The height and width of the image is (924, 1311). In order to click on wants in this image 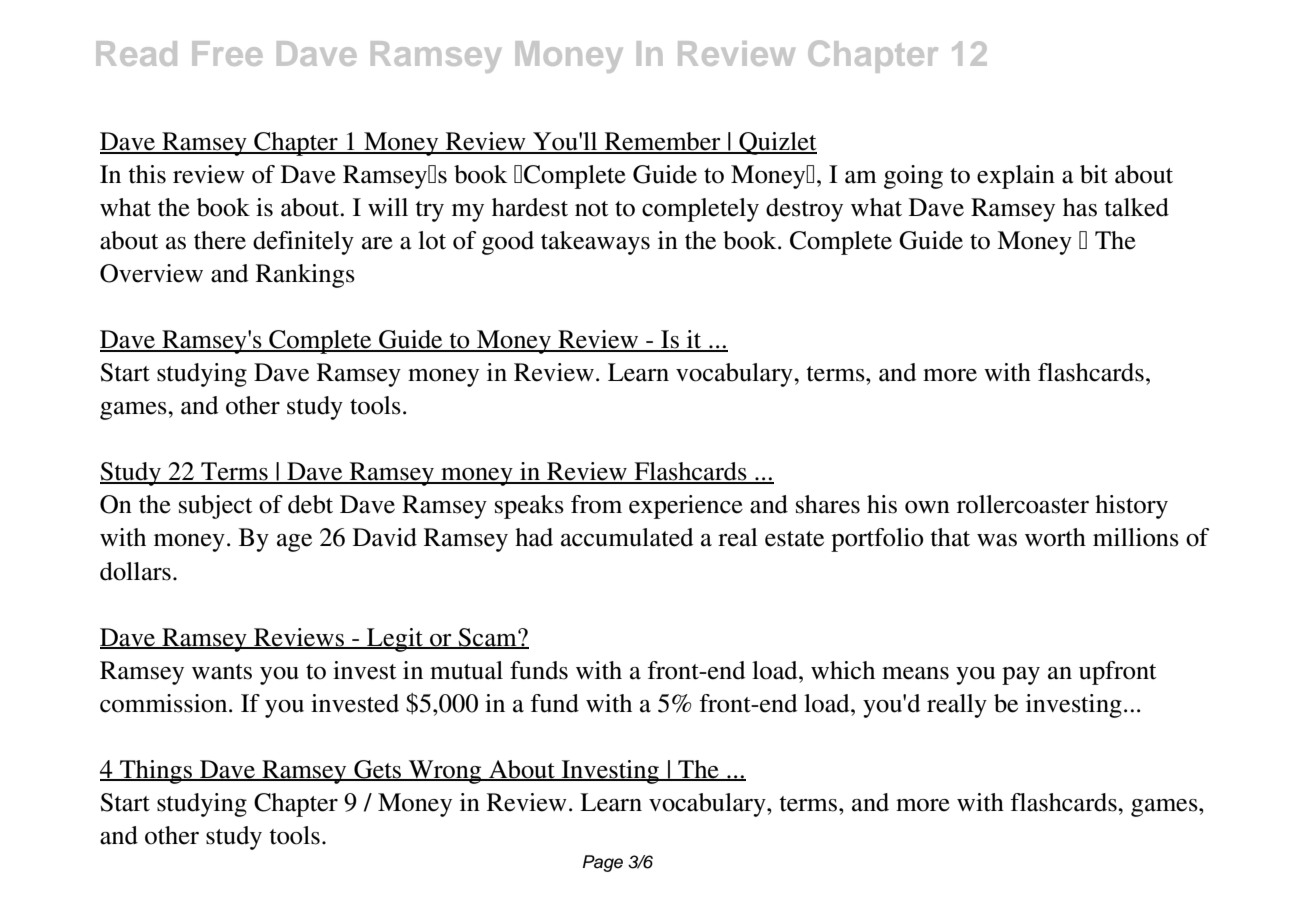, I will do `click(222, 672)`.
